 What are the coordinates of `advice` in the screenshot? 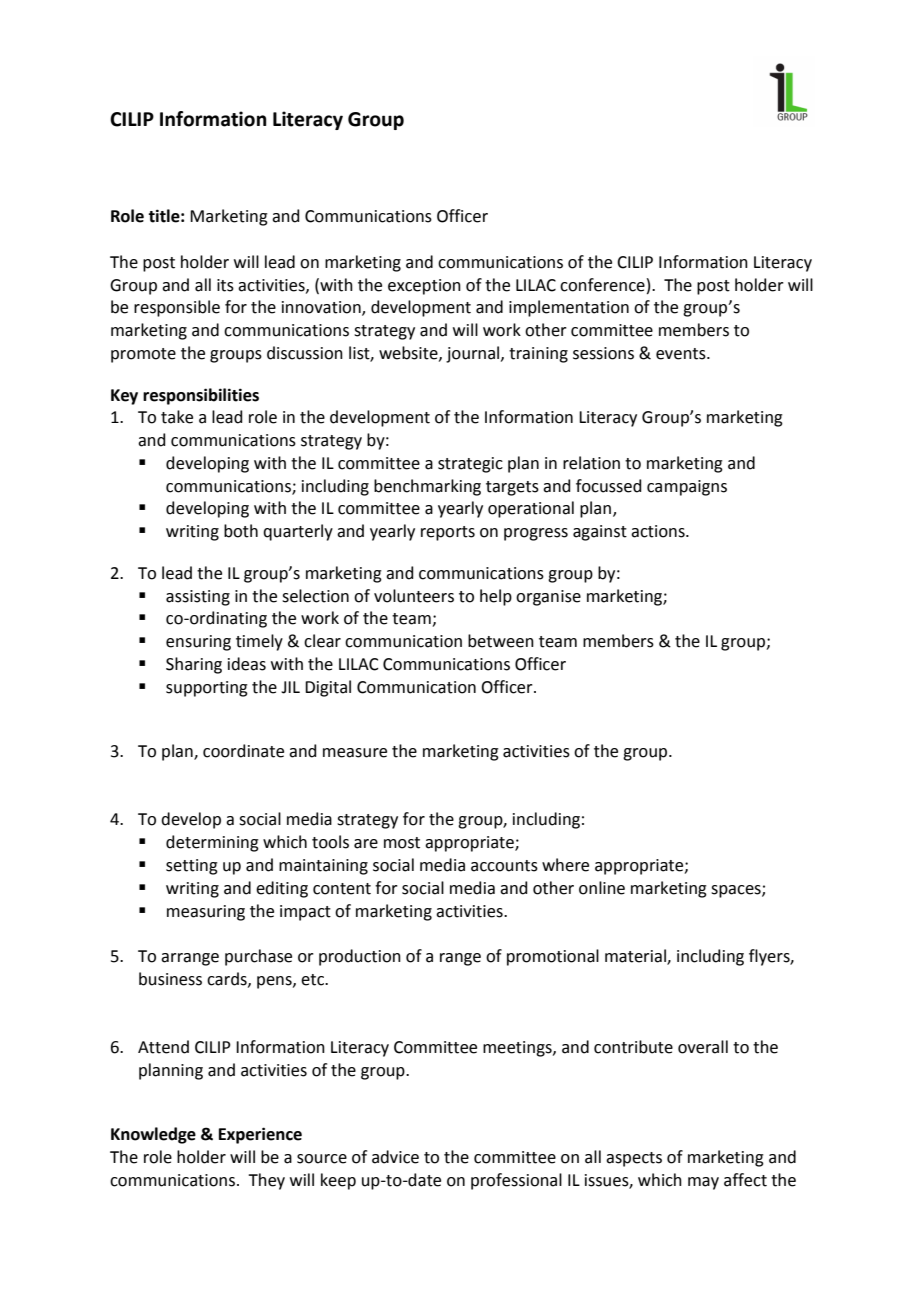 It's located at (395, 1157).
